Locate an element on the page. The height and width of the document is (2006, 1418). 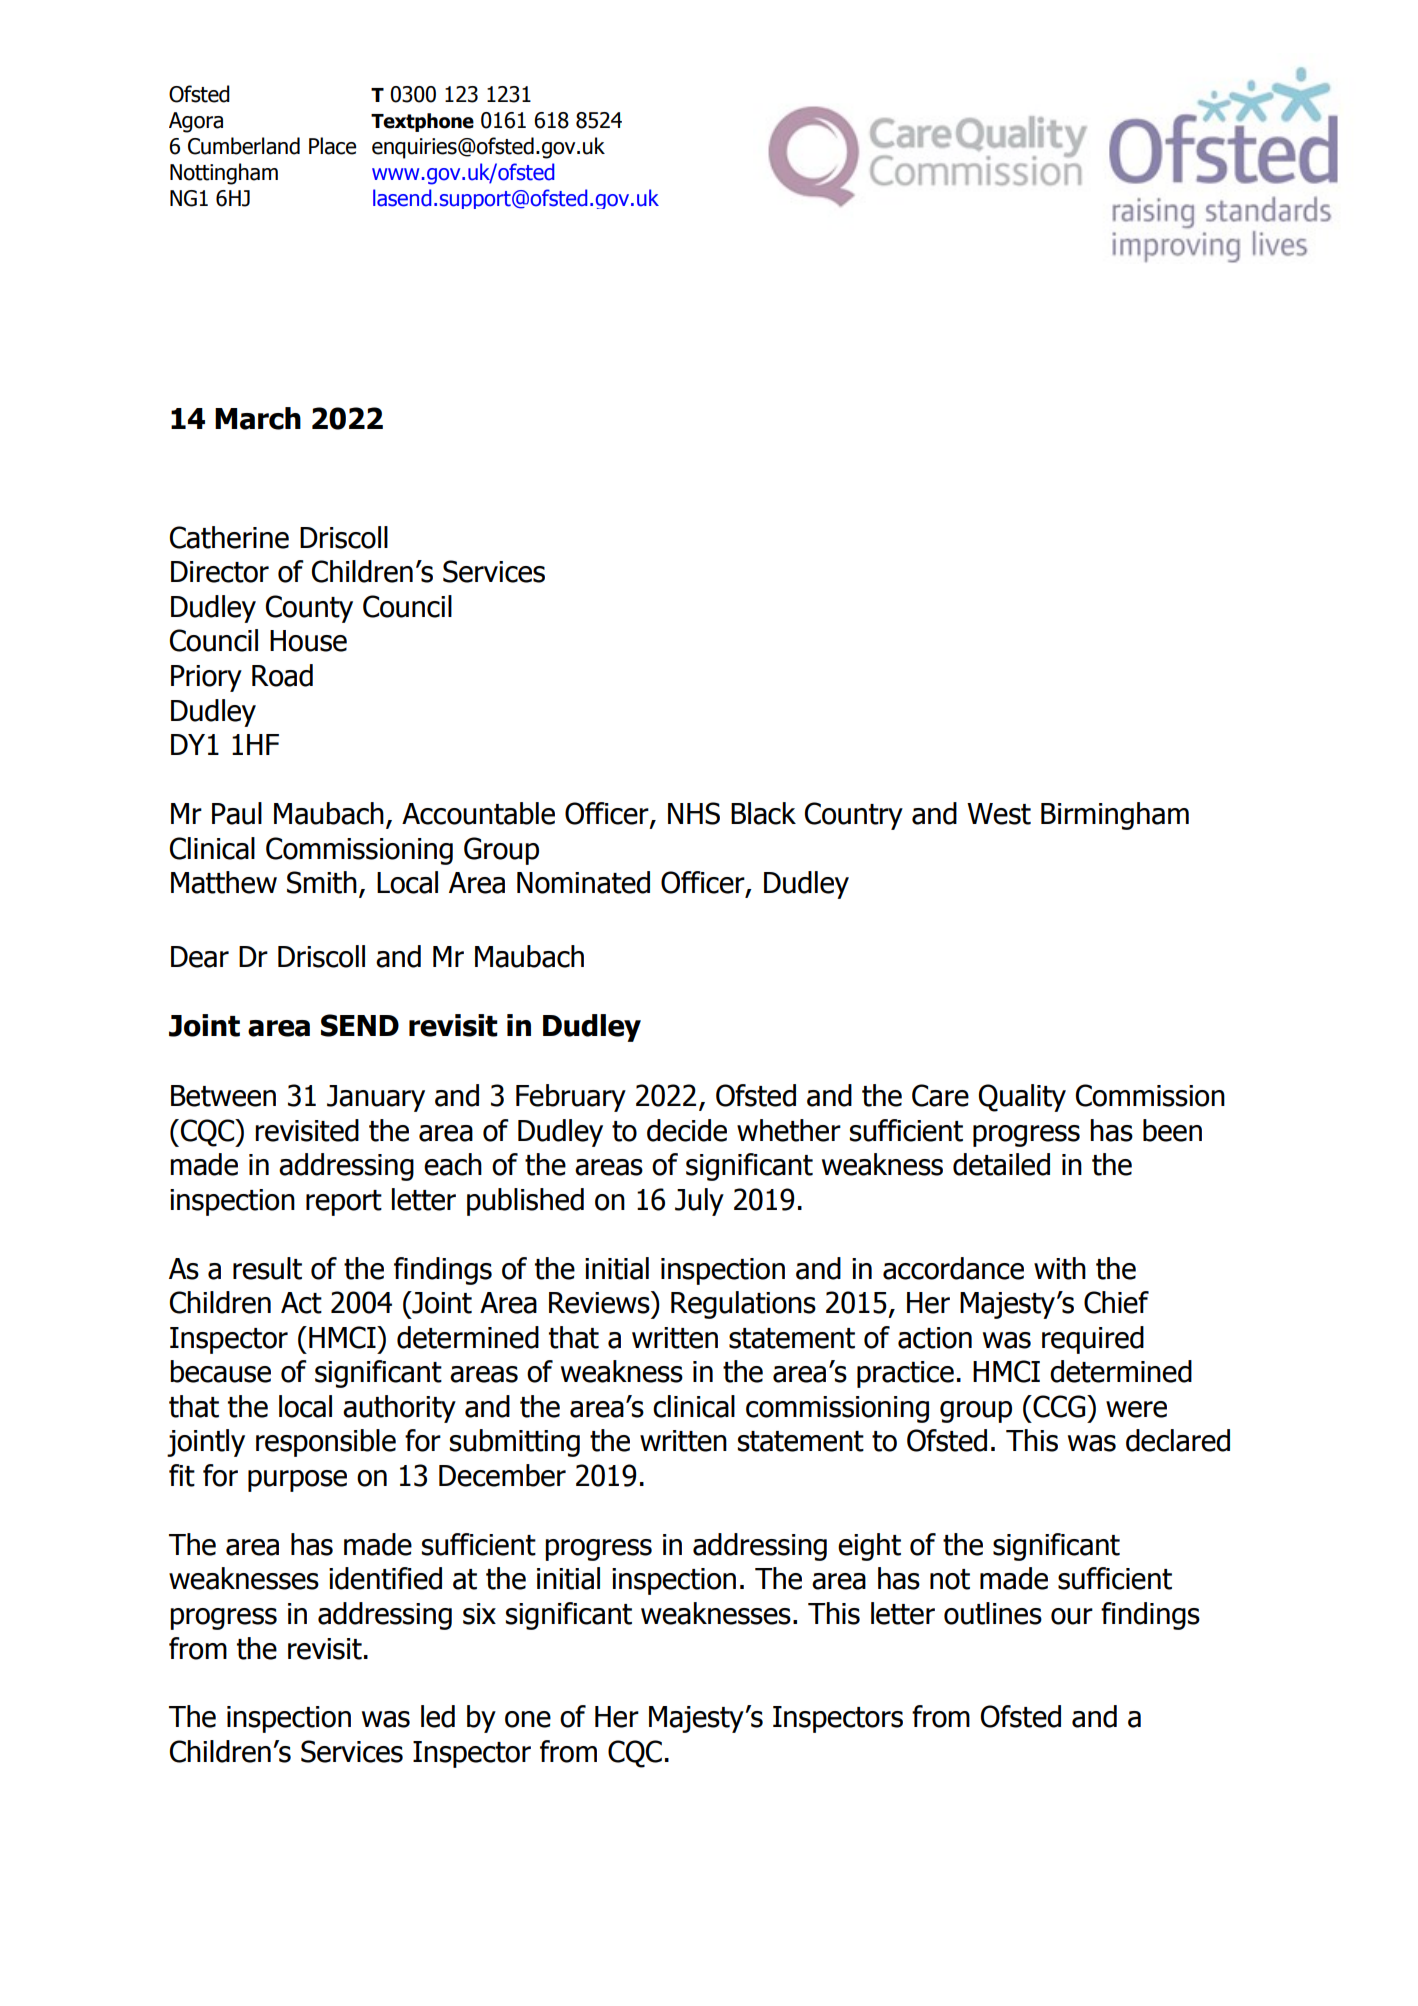
Quality is located at coordinates (1022, 1098).
